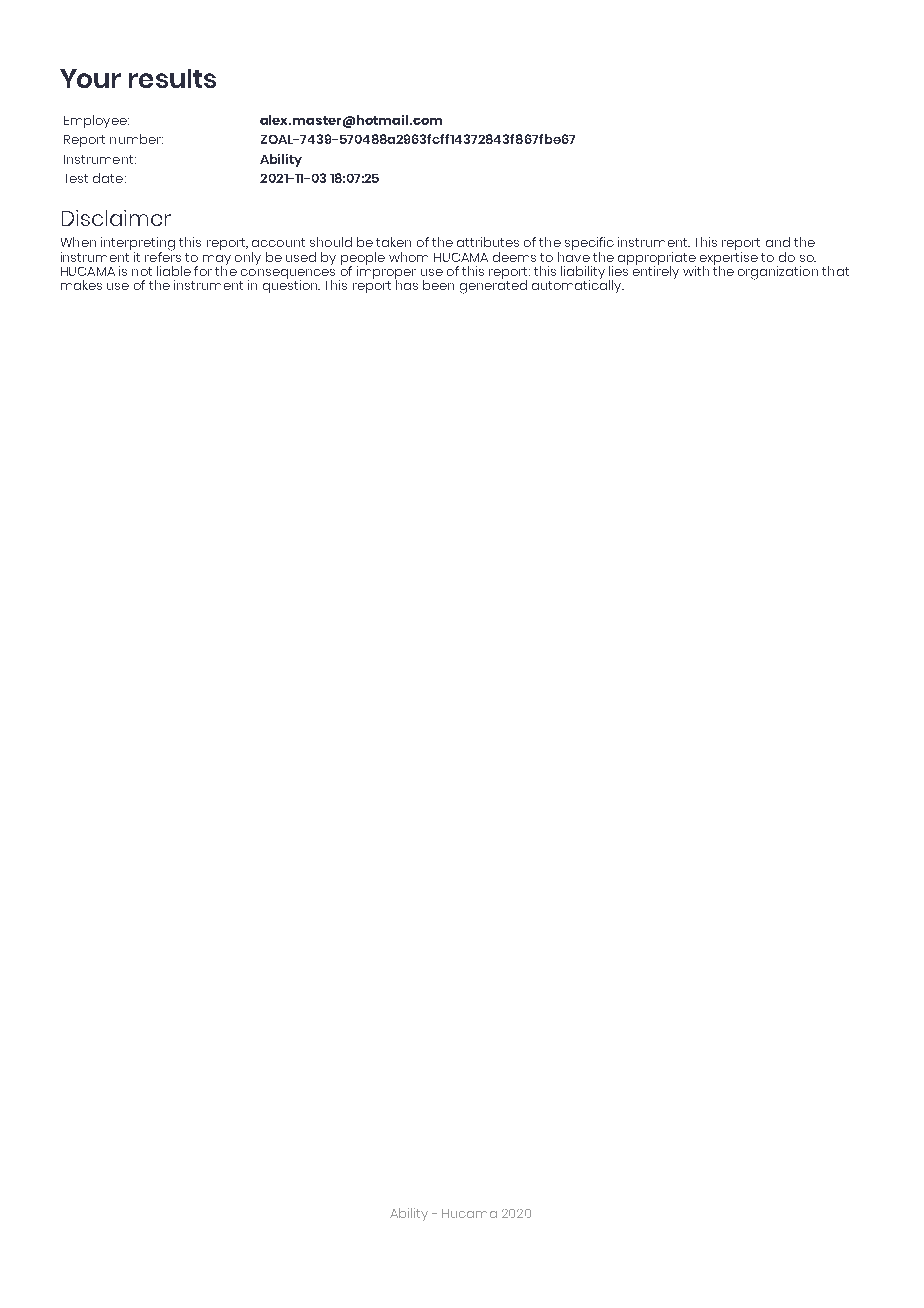  I want to click on attributes, so click(488, 242).
